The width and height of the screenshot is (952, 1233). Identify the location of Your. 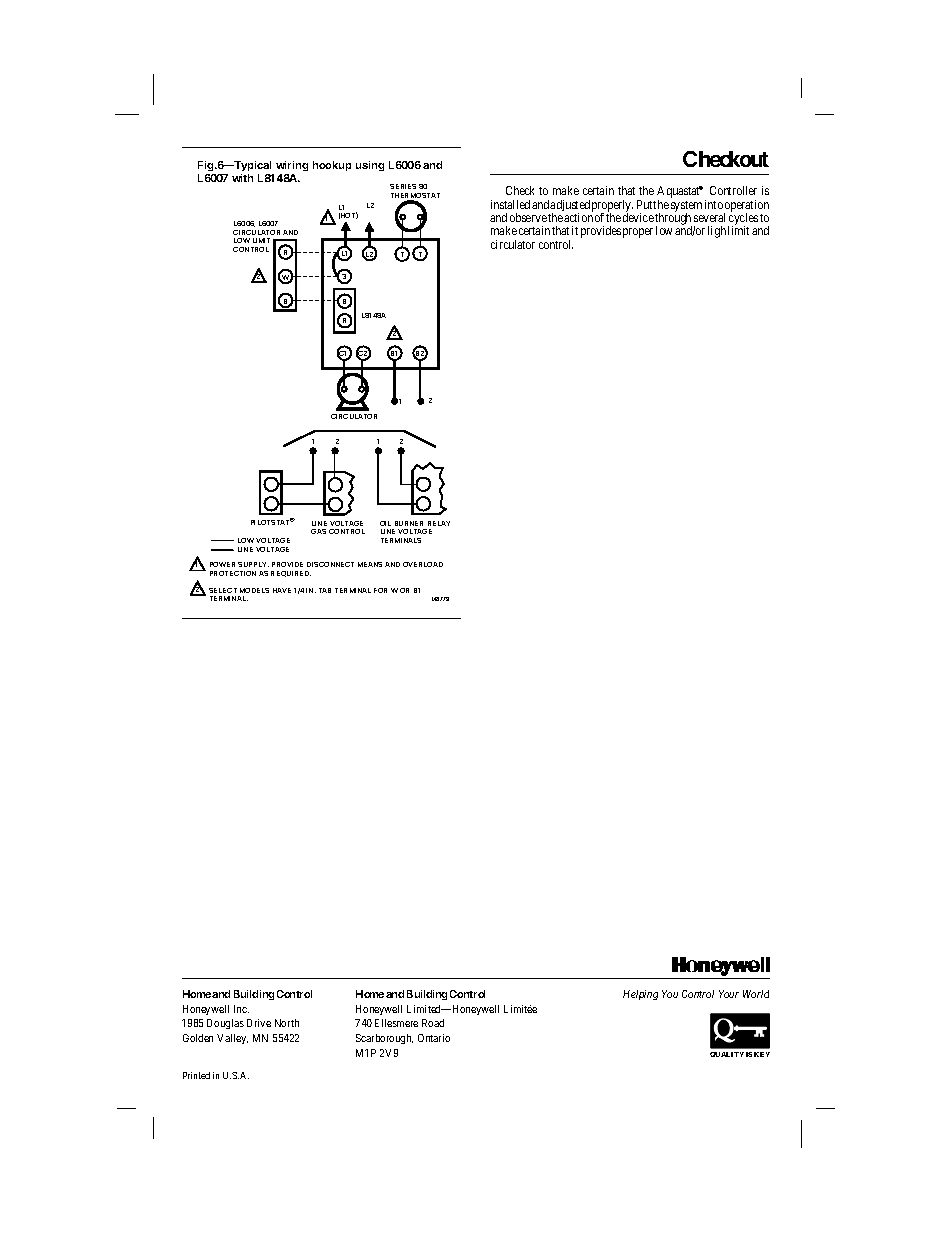
(729, 994).
